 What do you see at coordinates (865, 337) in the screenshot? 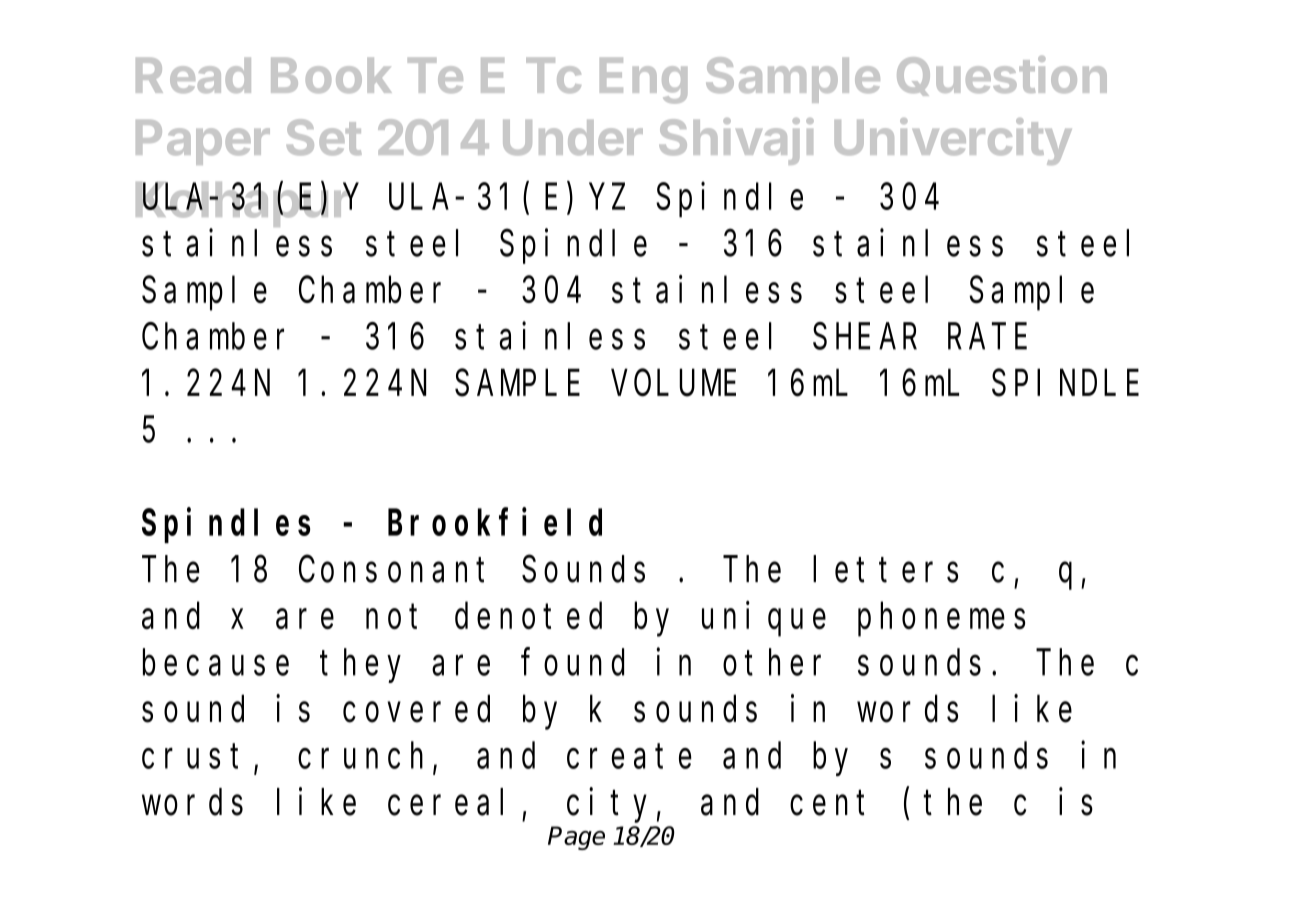
I see `SHEAR` at bounding box center [865, 337].
